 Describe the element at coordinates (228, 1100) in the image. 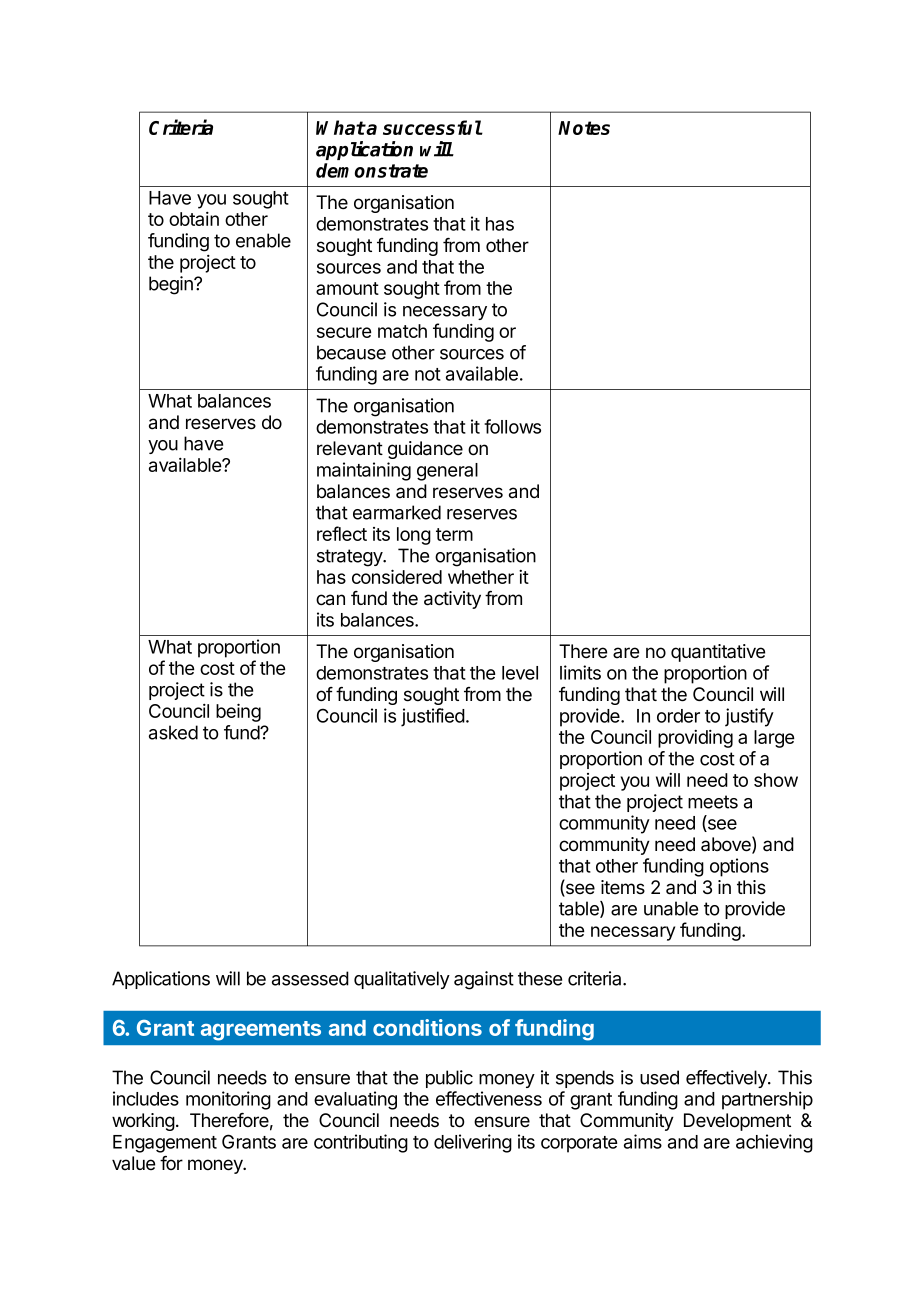

I see `monitoring` at that location.
